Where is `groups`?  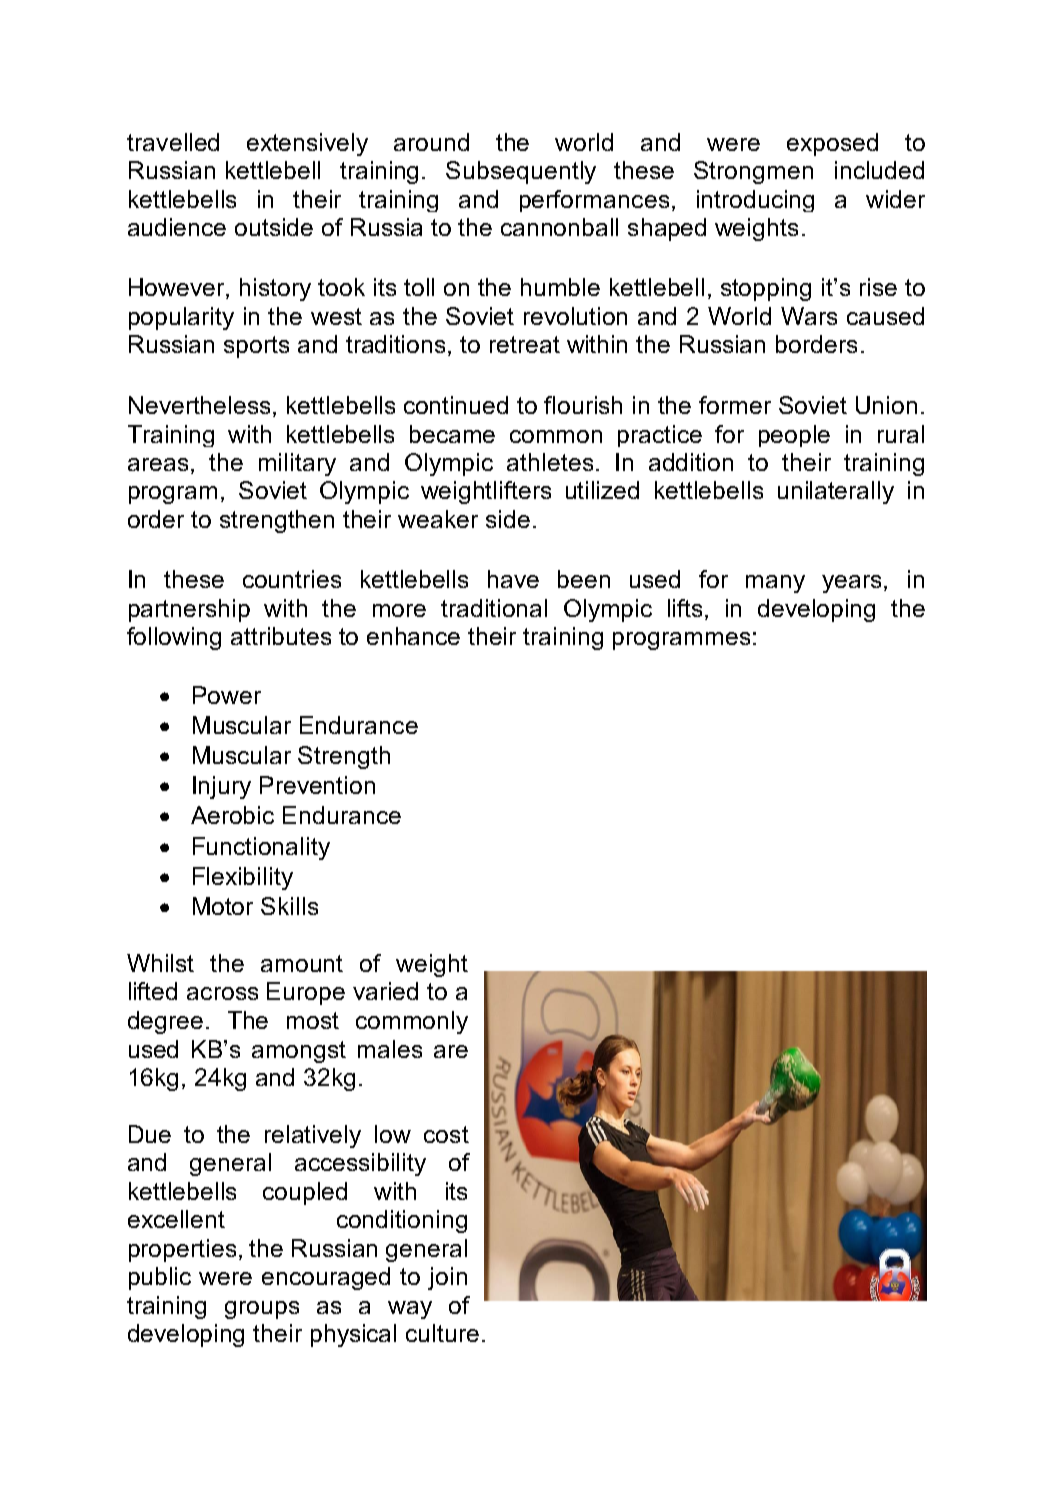 groups is located at coordinates (262, 1310).
